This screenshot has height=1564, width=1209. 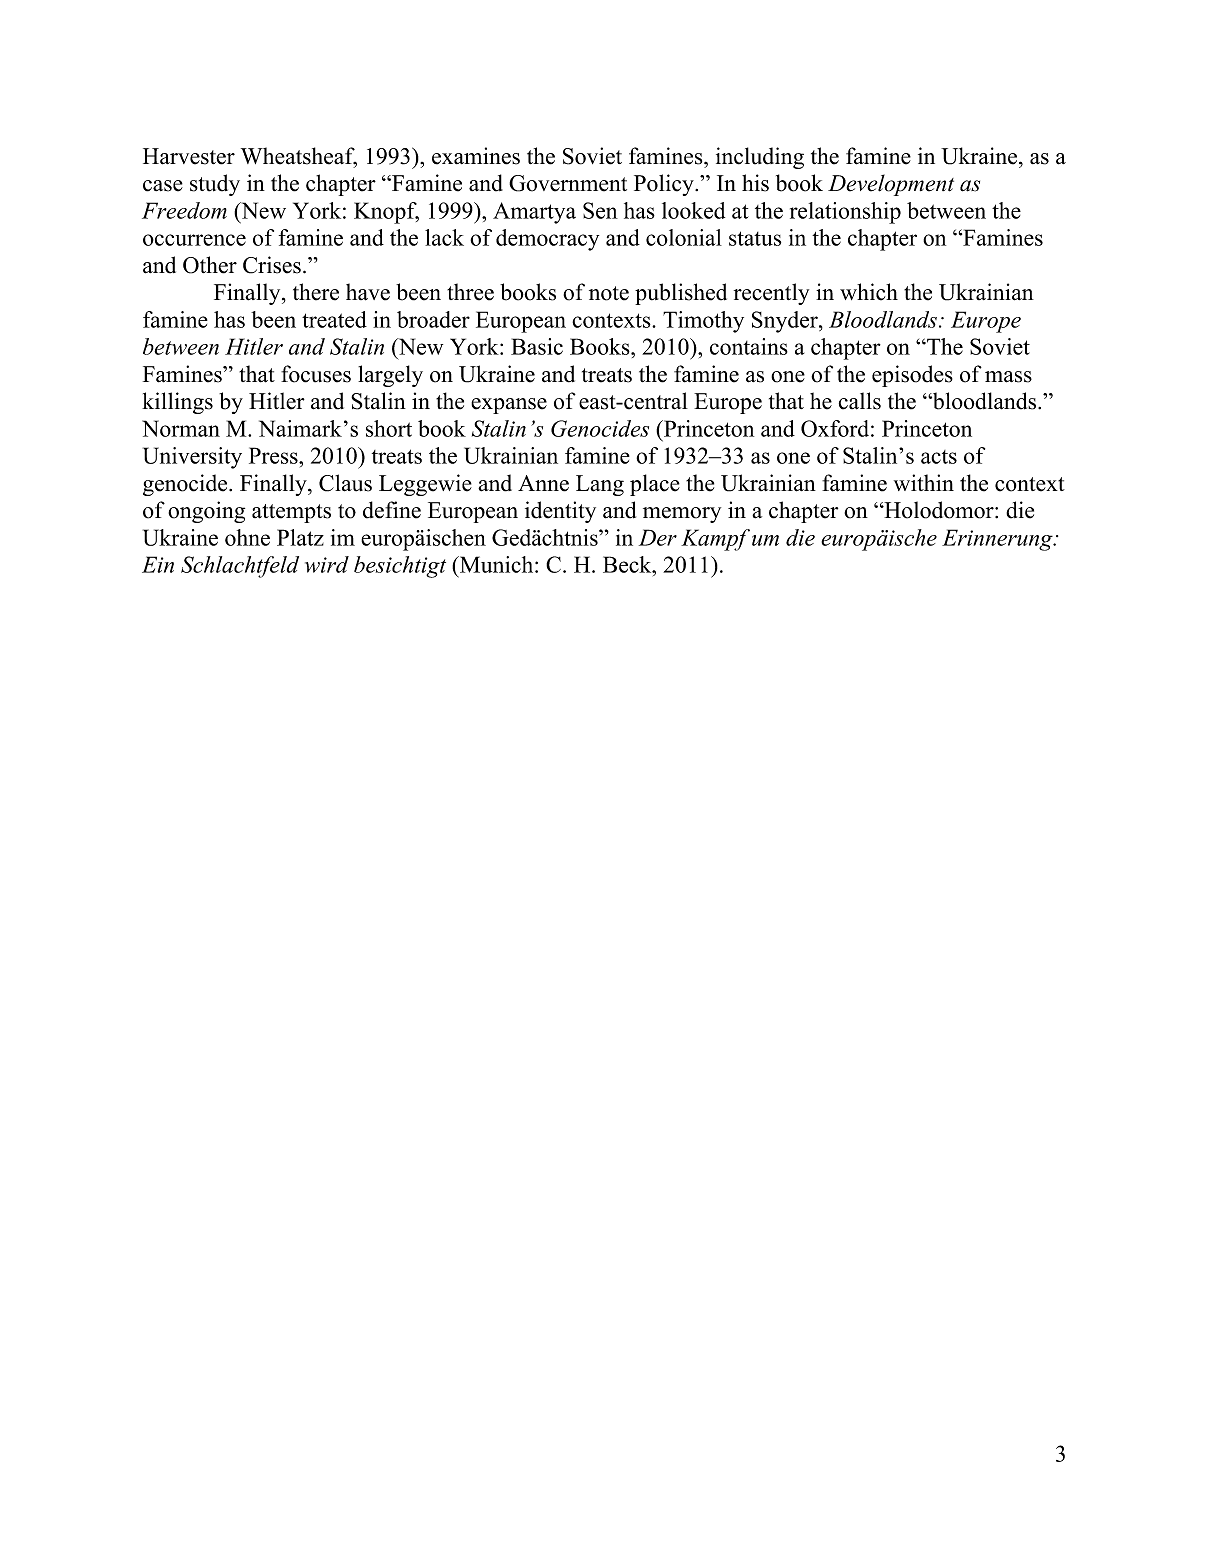 What do you see at coordinates (537, 346) in the screenshot?
I see `Basic` at bounding box center [537, 346].
